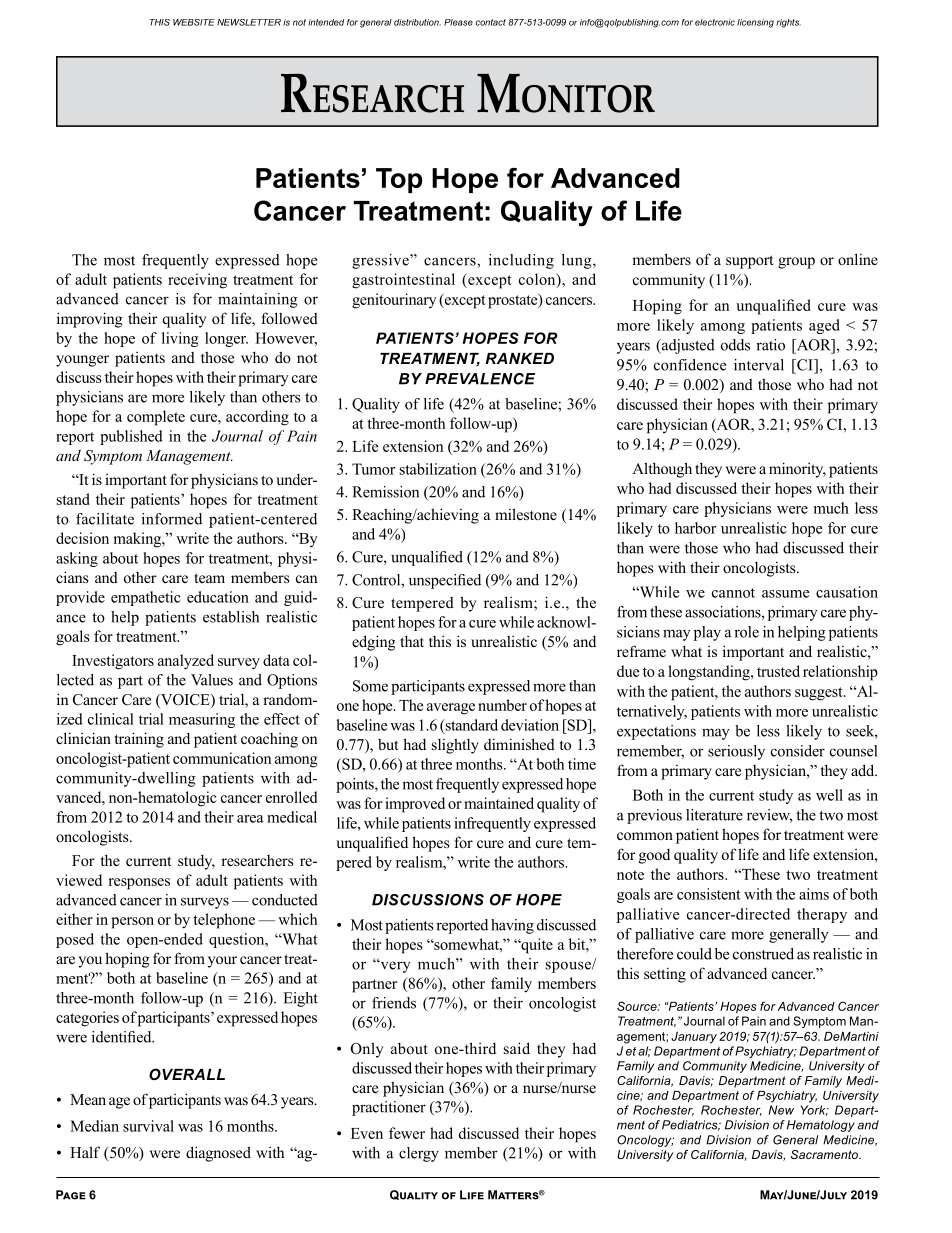  I want to click on empathetic, so click(146, 598).
